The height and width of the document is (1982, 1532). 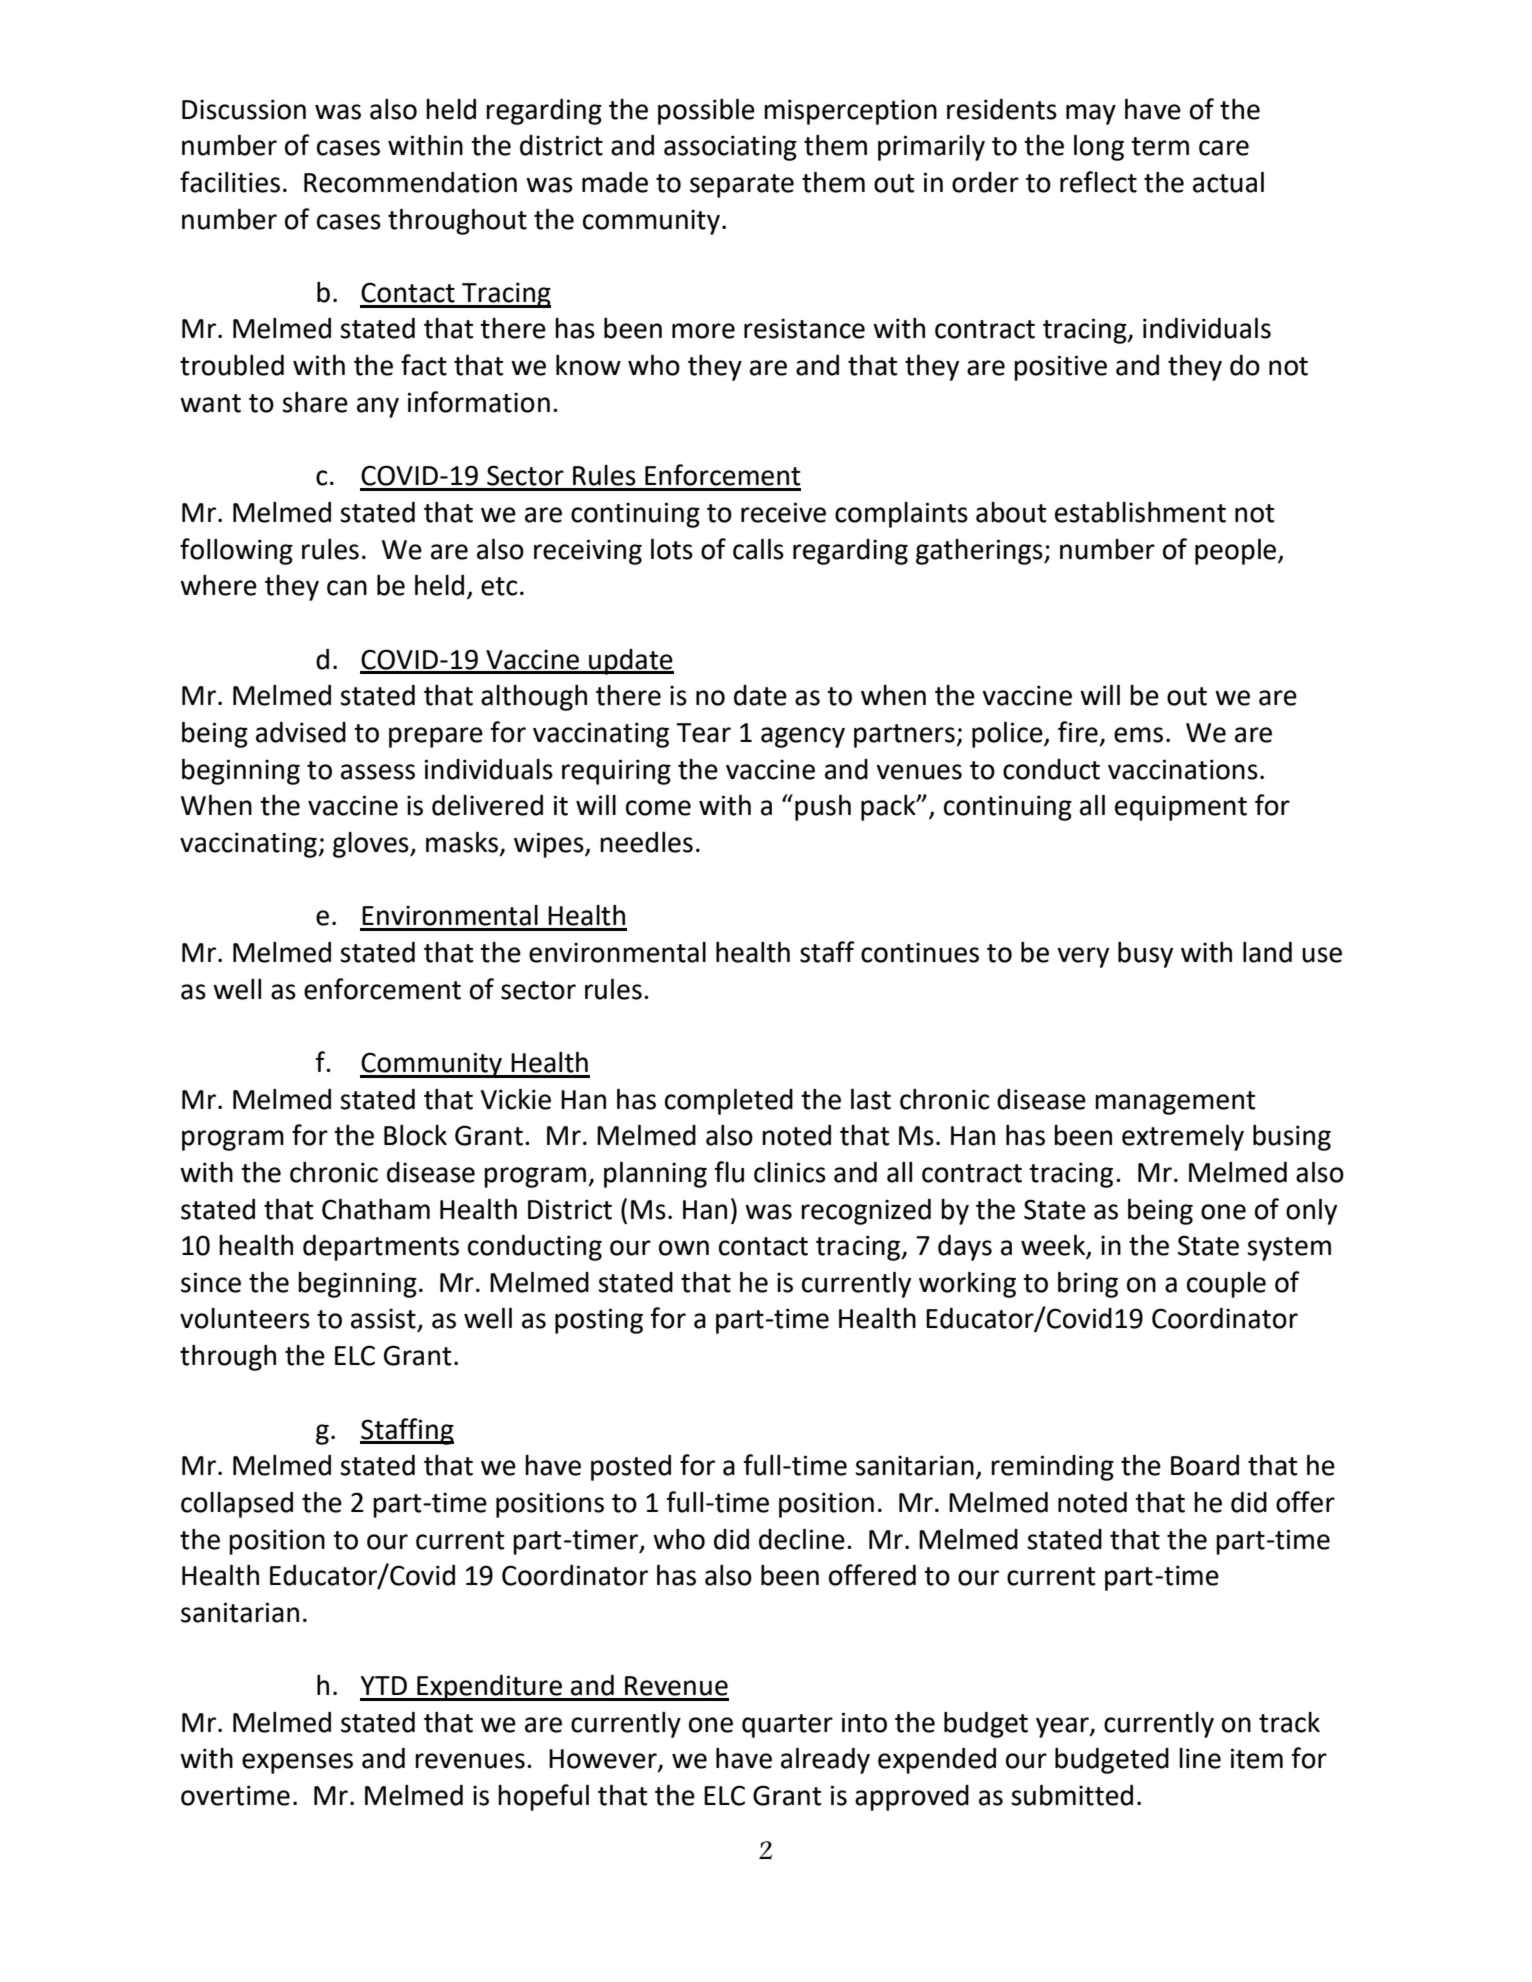 What do you see at coordinates (297, 1763) in the document?
I see `expenses` at bounding box center [297, 1763].
